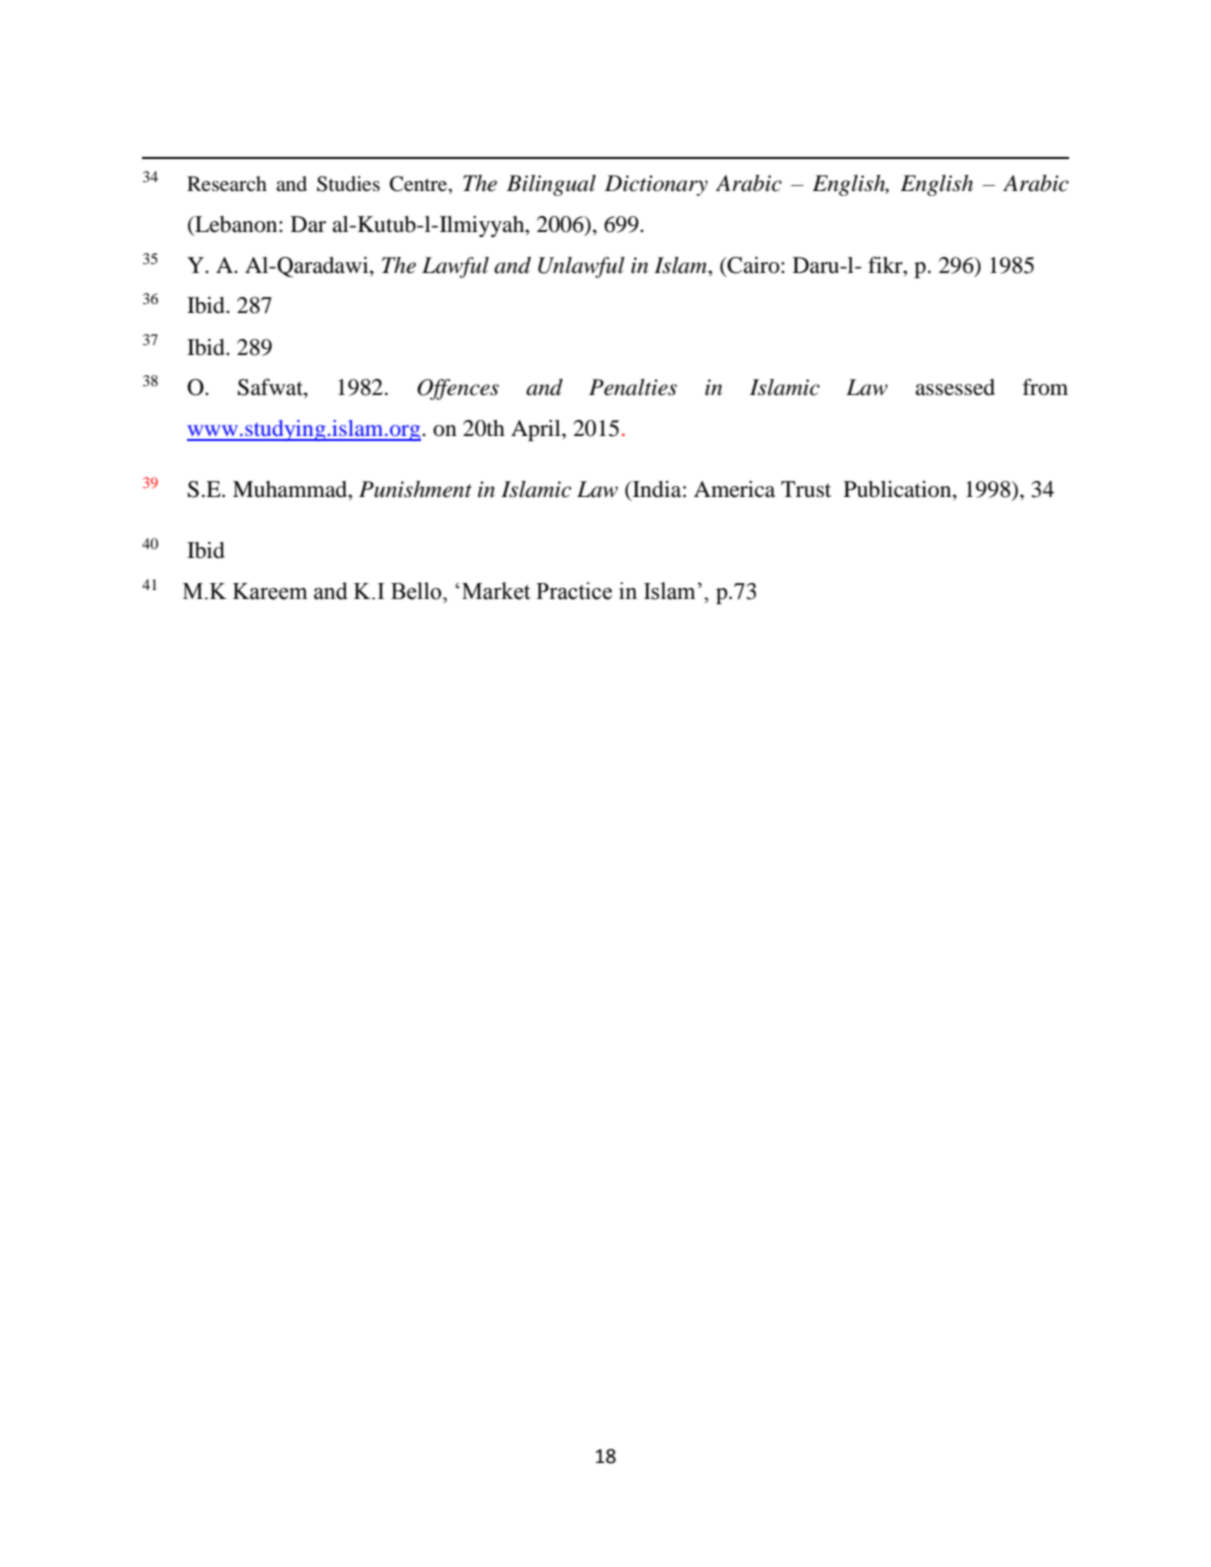  I want to click on Offences, so click(458, 389).
